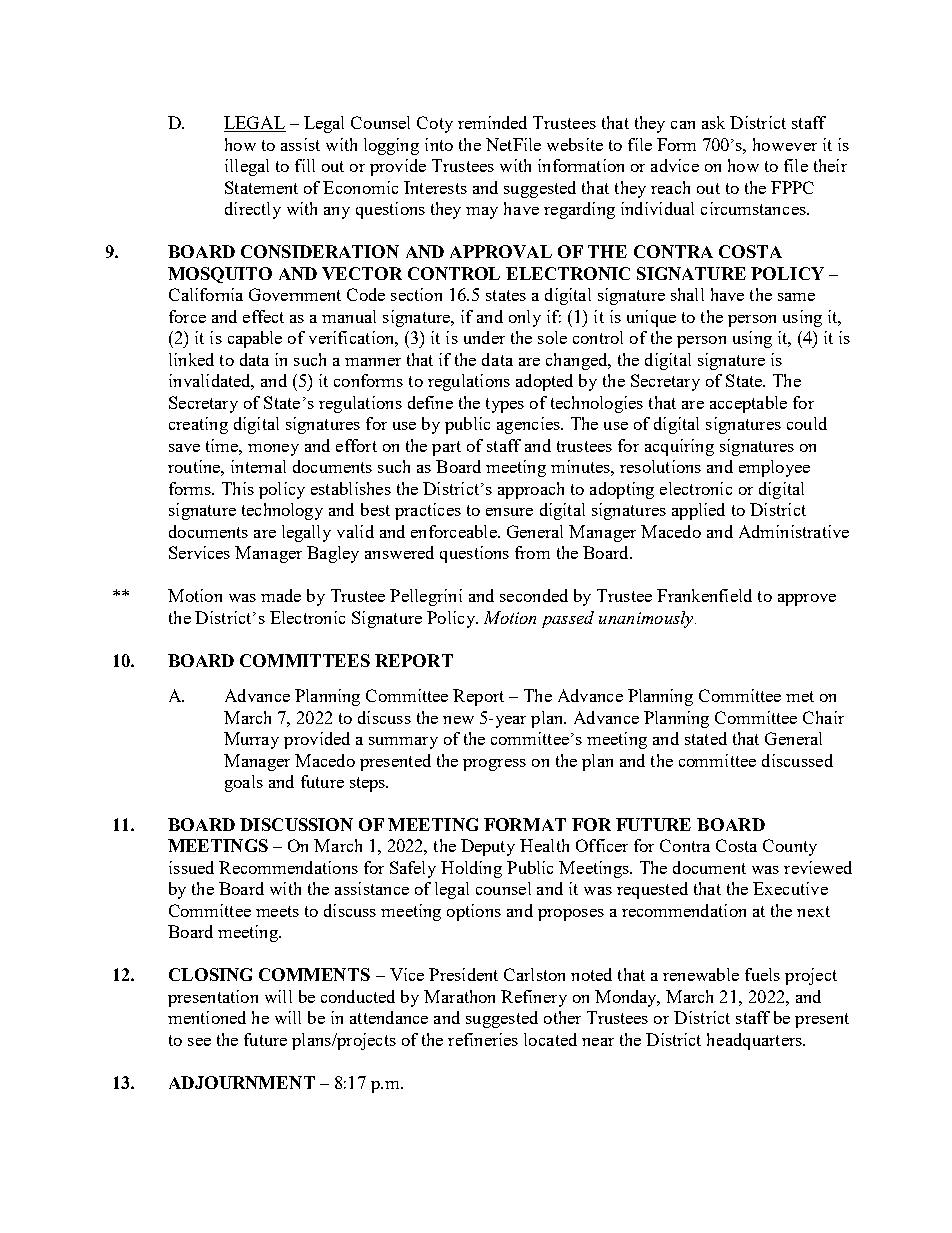 The width and height of the image is (952, 1233). Describe the element at coordinates (483, 1039) in the image. I see `refineries` at that location.
